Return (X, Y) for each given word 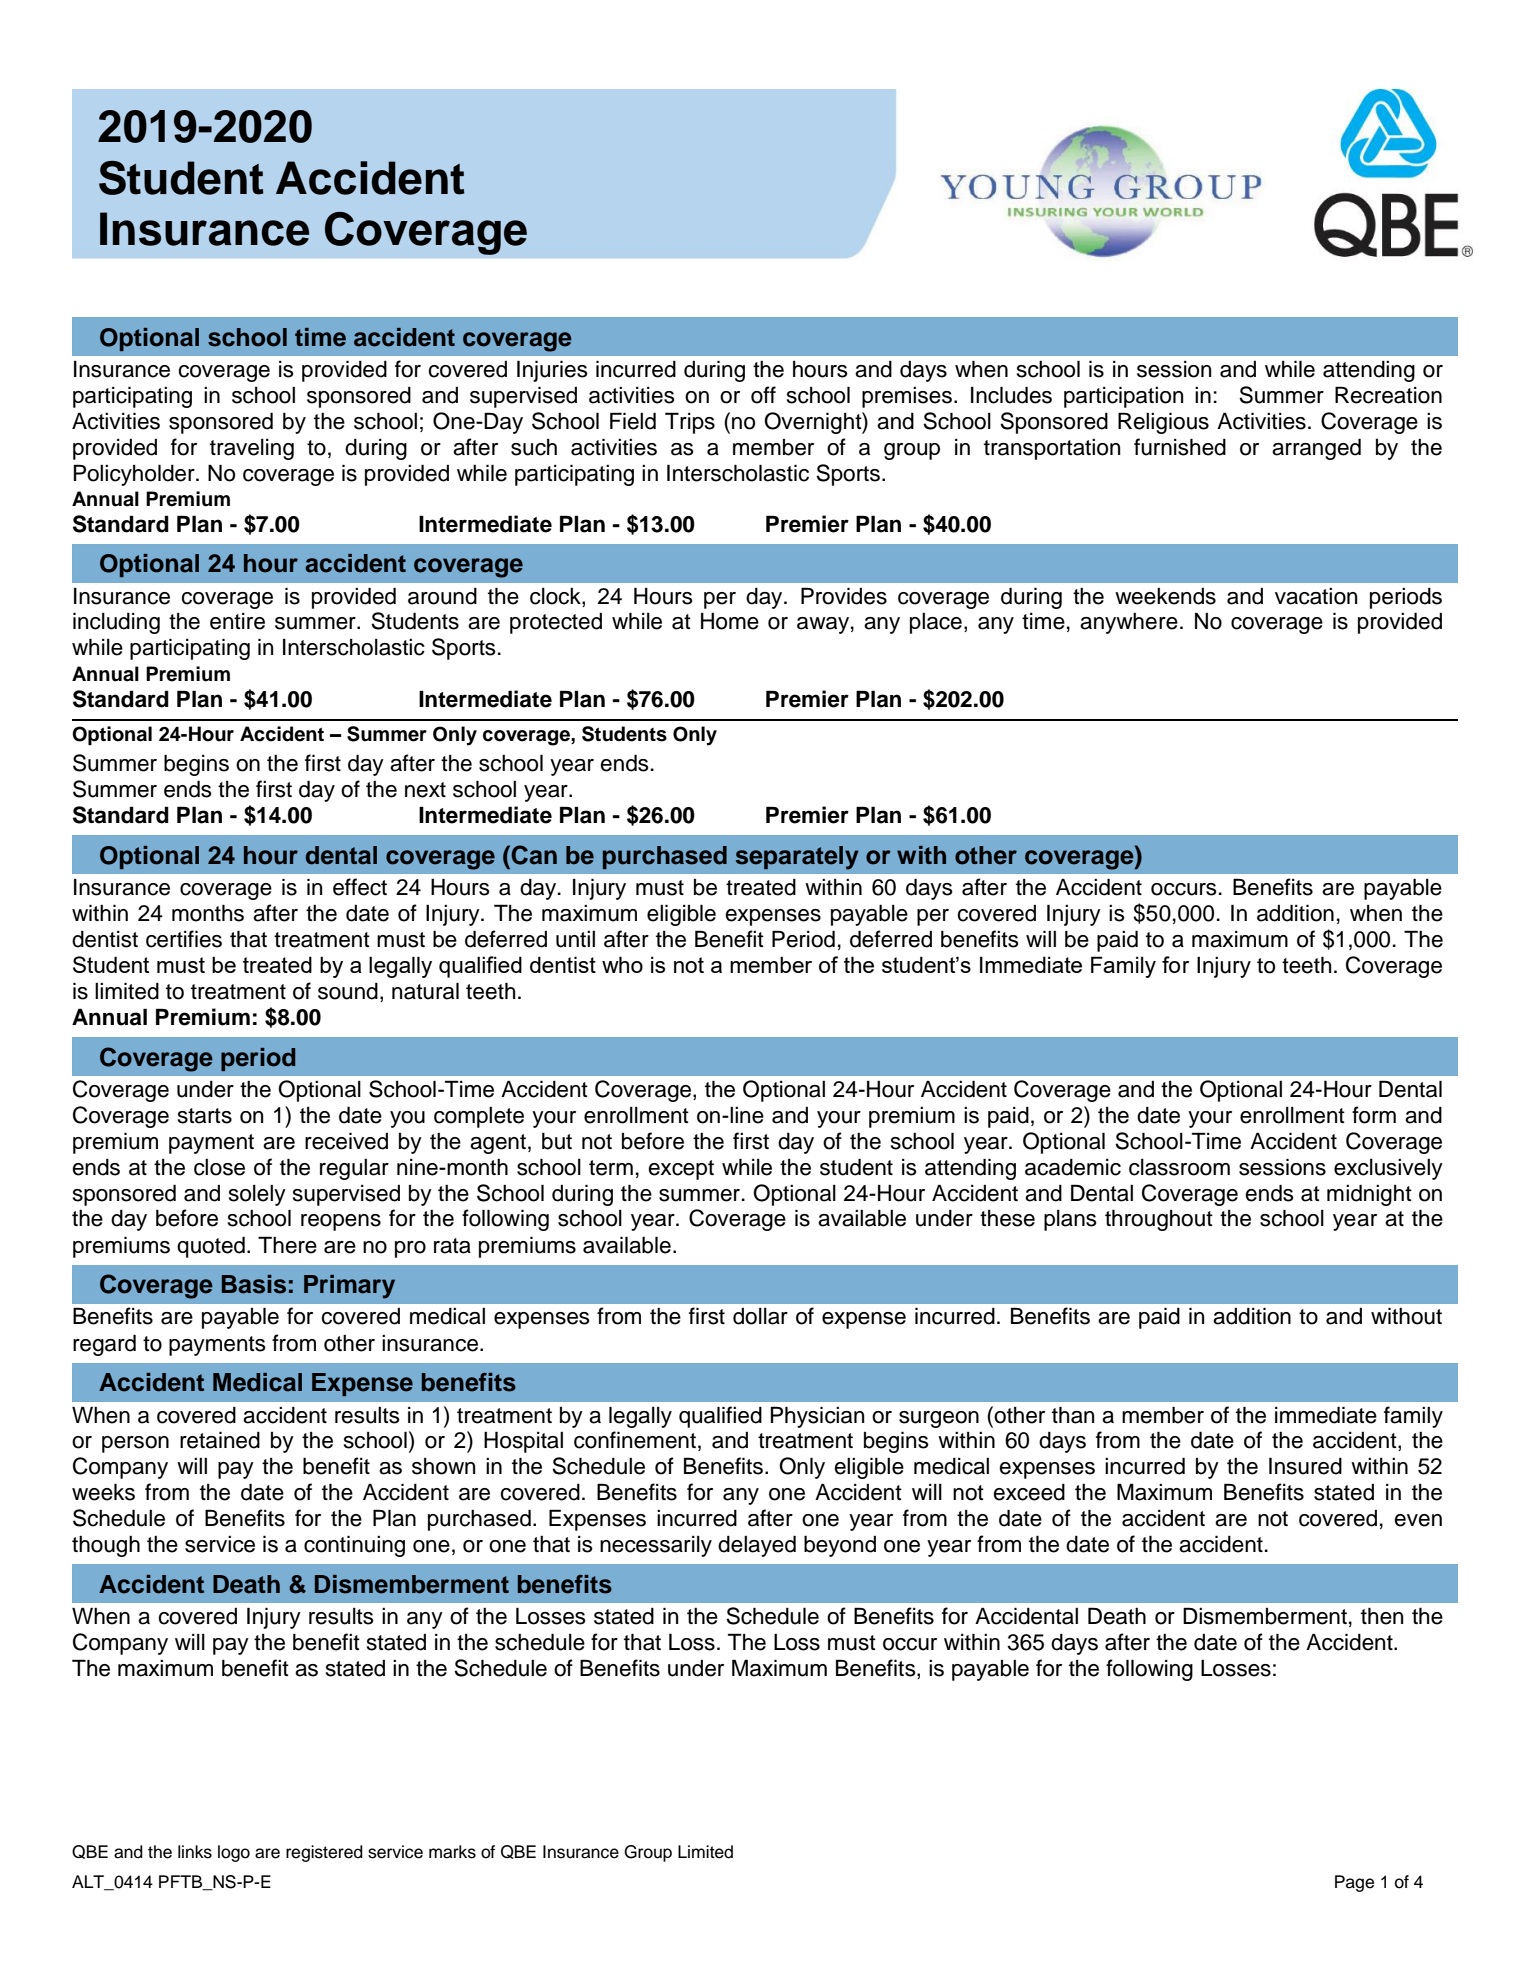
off (763, 395)
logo (234, 1853)
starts (205, 1116)
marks (452, 1852)
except (681, 1170)
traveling (252, 449)
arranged (1316, 449)
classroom (1179, 1167)
